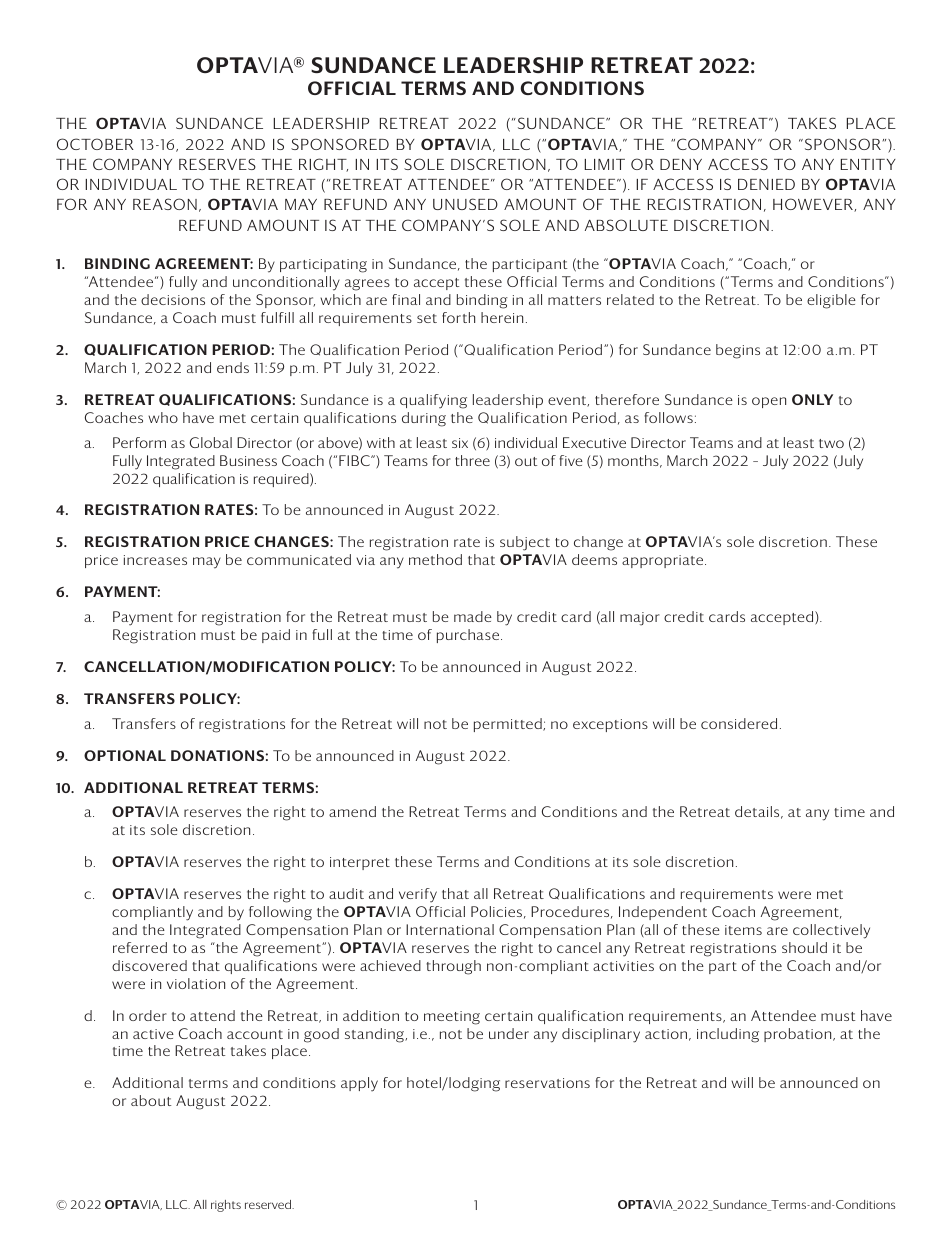  What do you see at coordinates (269, 1204) in the screenshot?
I see `reserved` at bounding box center [269, 1204].
